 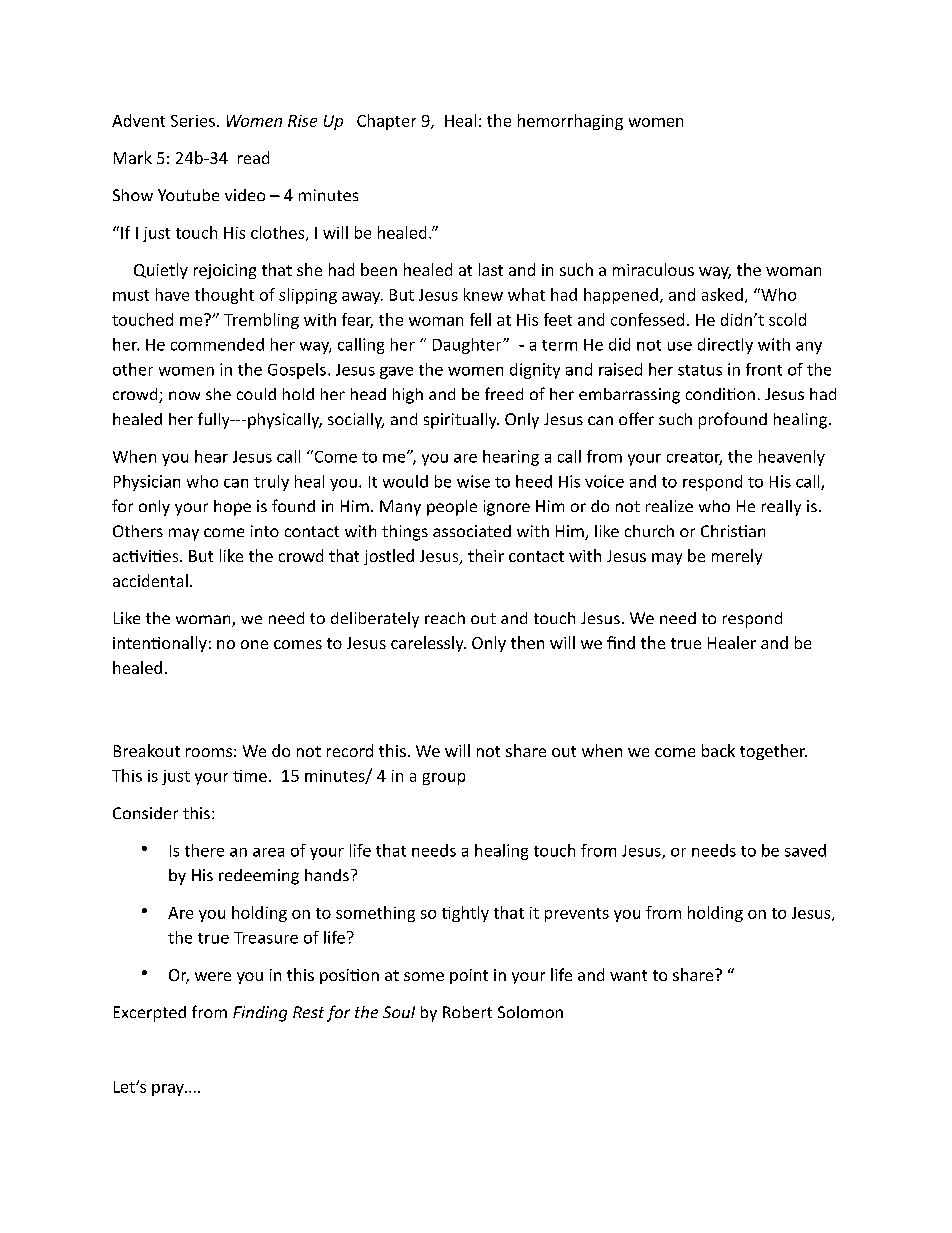 What do you see at coordinates (445, 618) in the screenshot?
I see `reach` at bounding box center [445, 618].
